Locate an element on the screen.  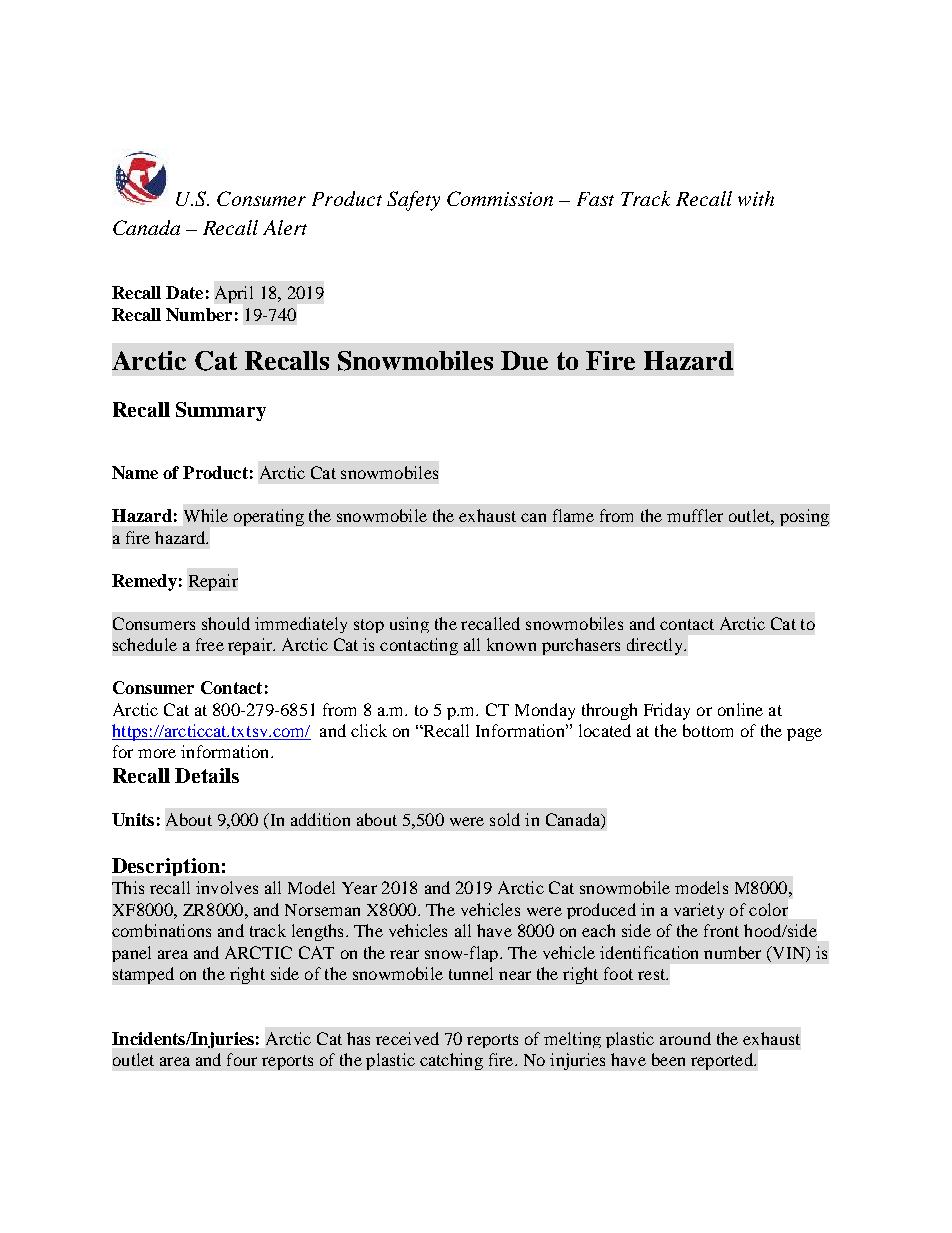
around is located at coordinates (685, 1038).
